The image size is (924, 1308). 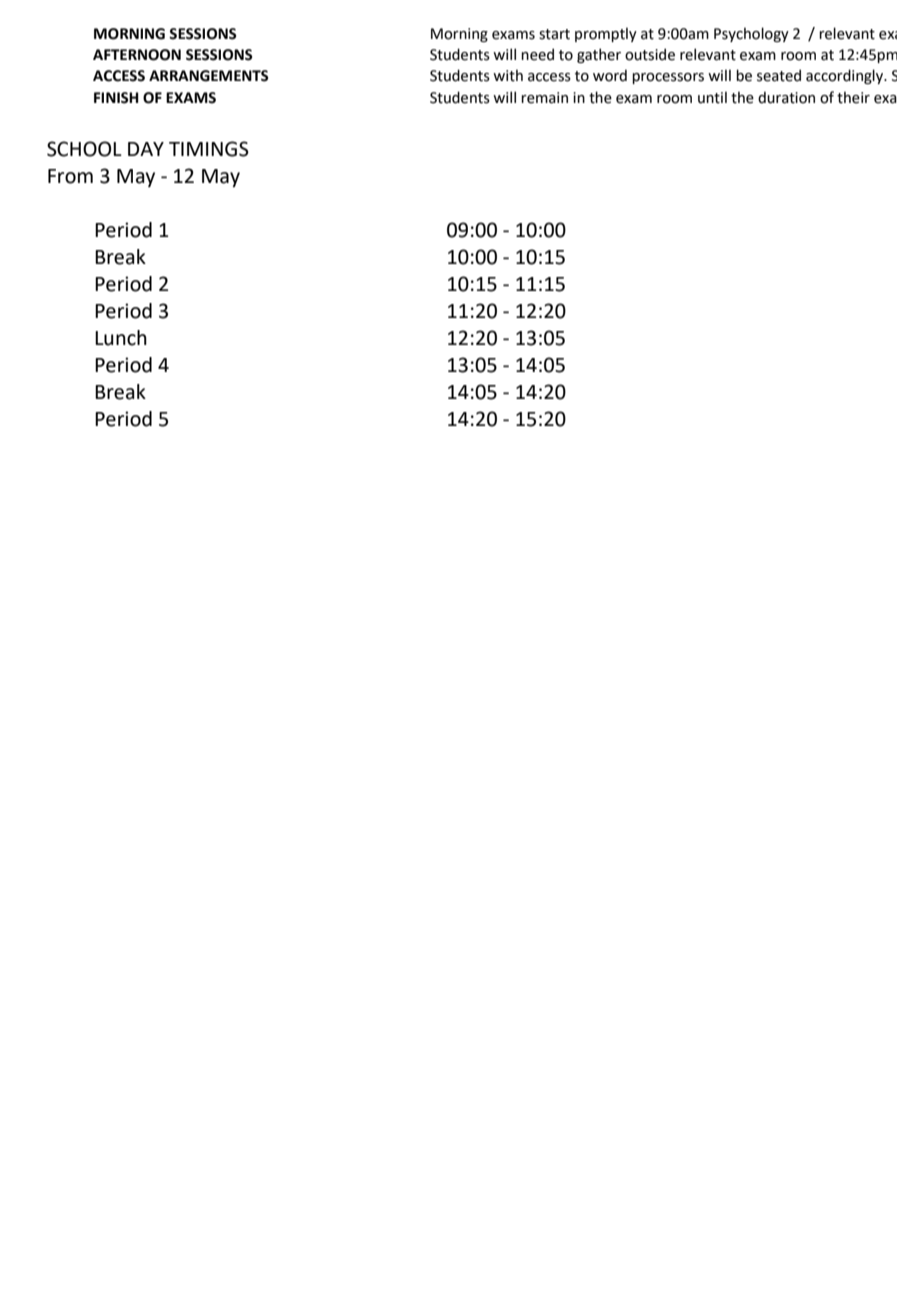 What do you see at coordinates (146, 149) in the document?
I see `DAY` at bounding box center [146, 149].
